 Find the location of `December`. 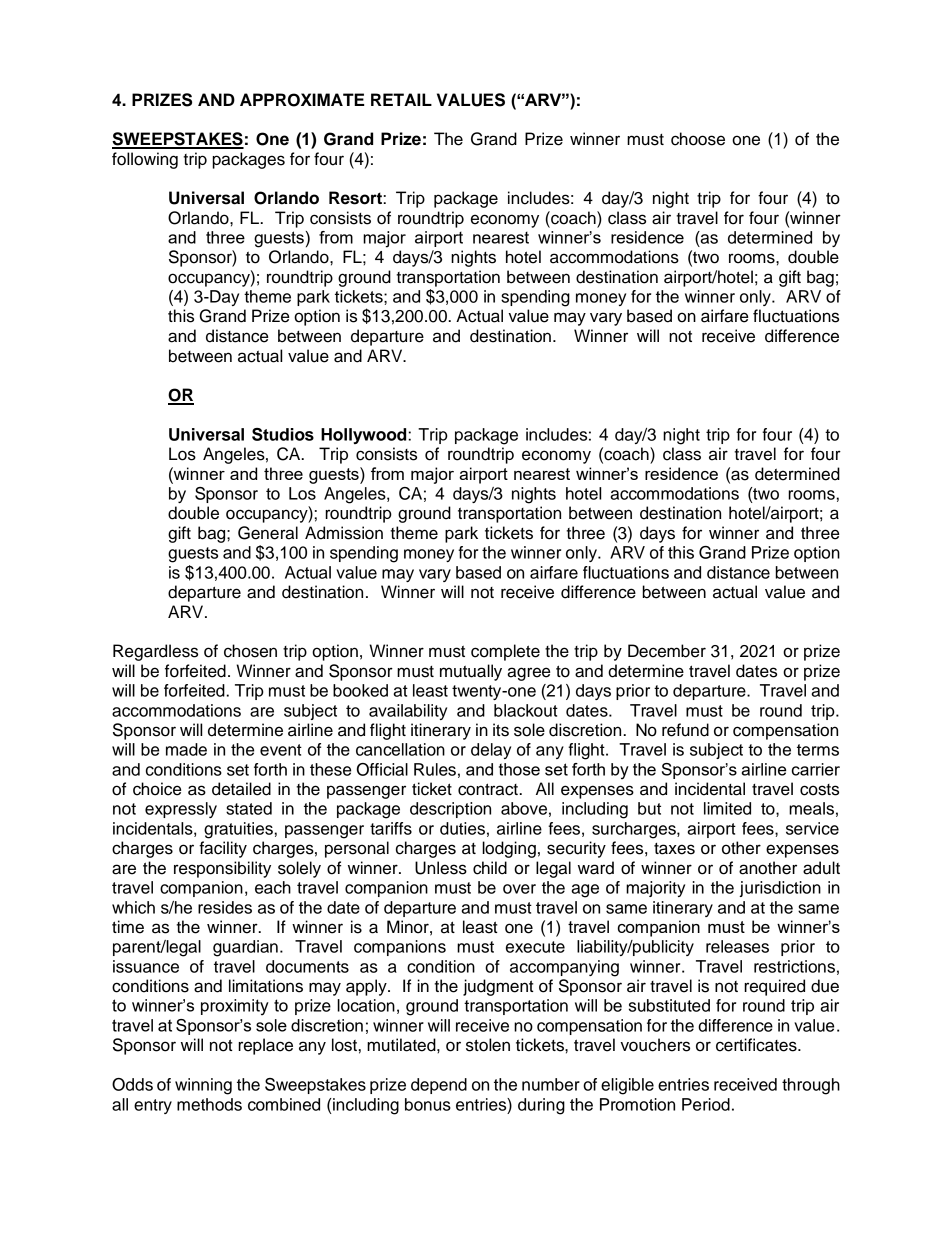

December is located at coordinates (667, 651).
